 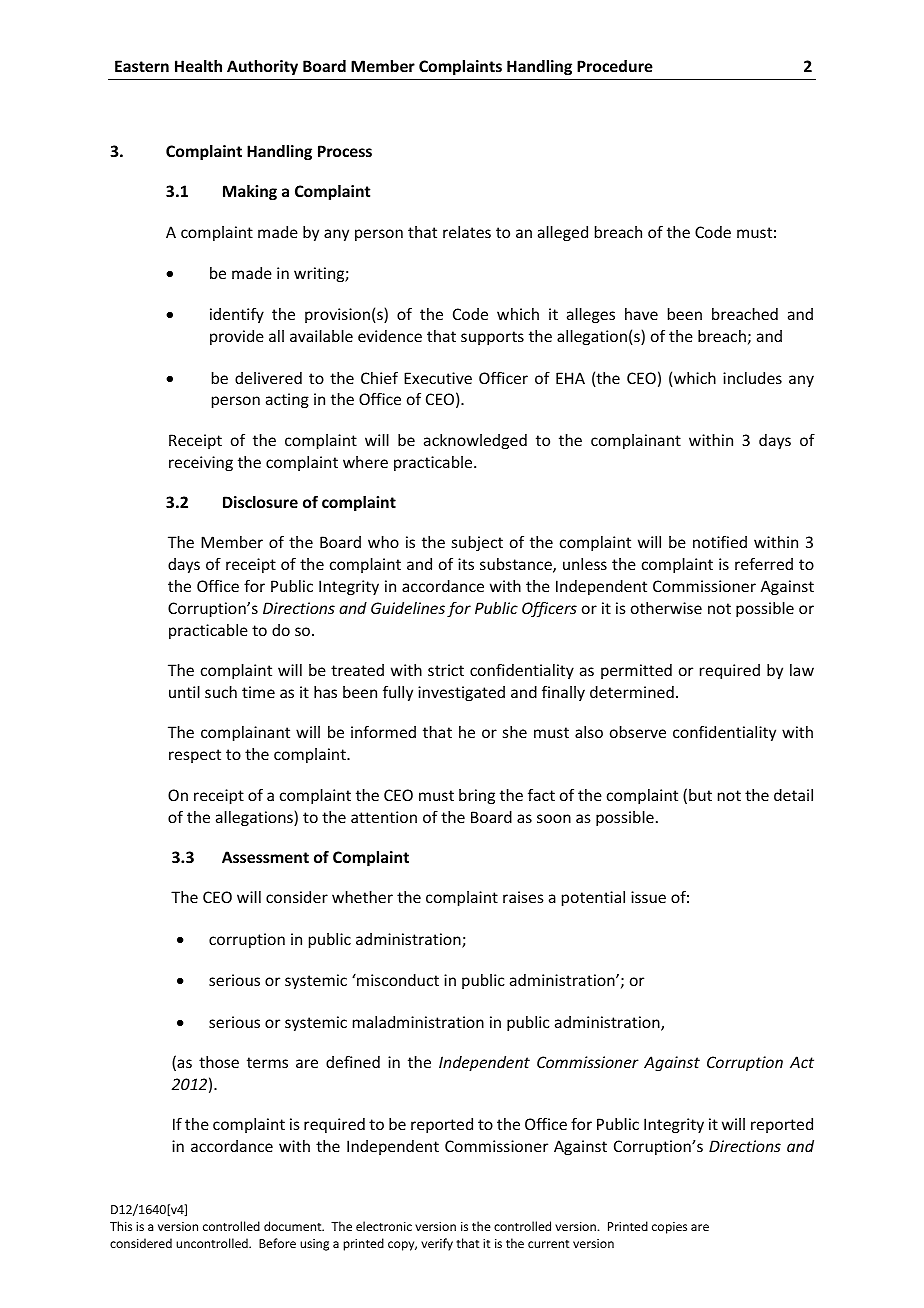 What do you see at coordinates (345, 151) in the screenshot?
I see `Process` at bounding box center [345, 151].
